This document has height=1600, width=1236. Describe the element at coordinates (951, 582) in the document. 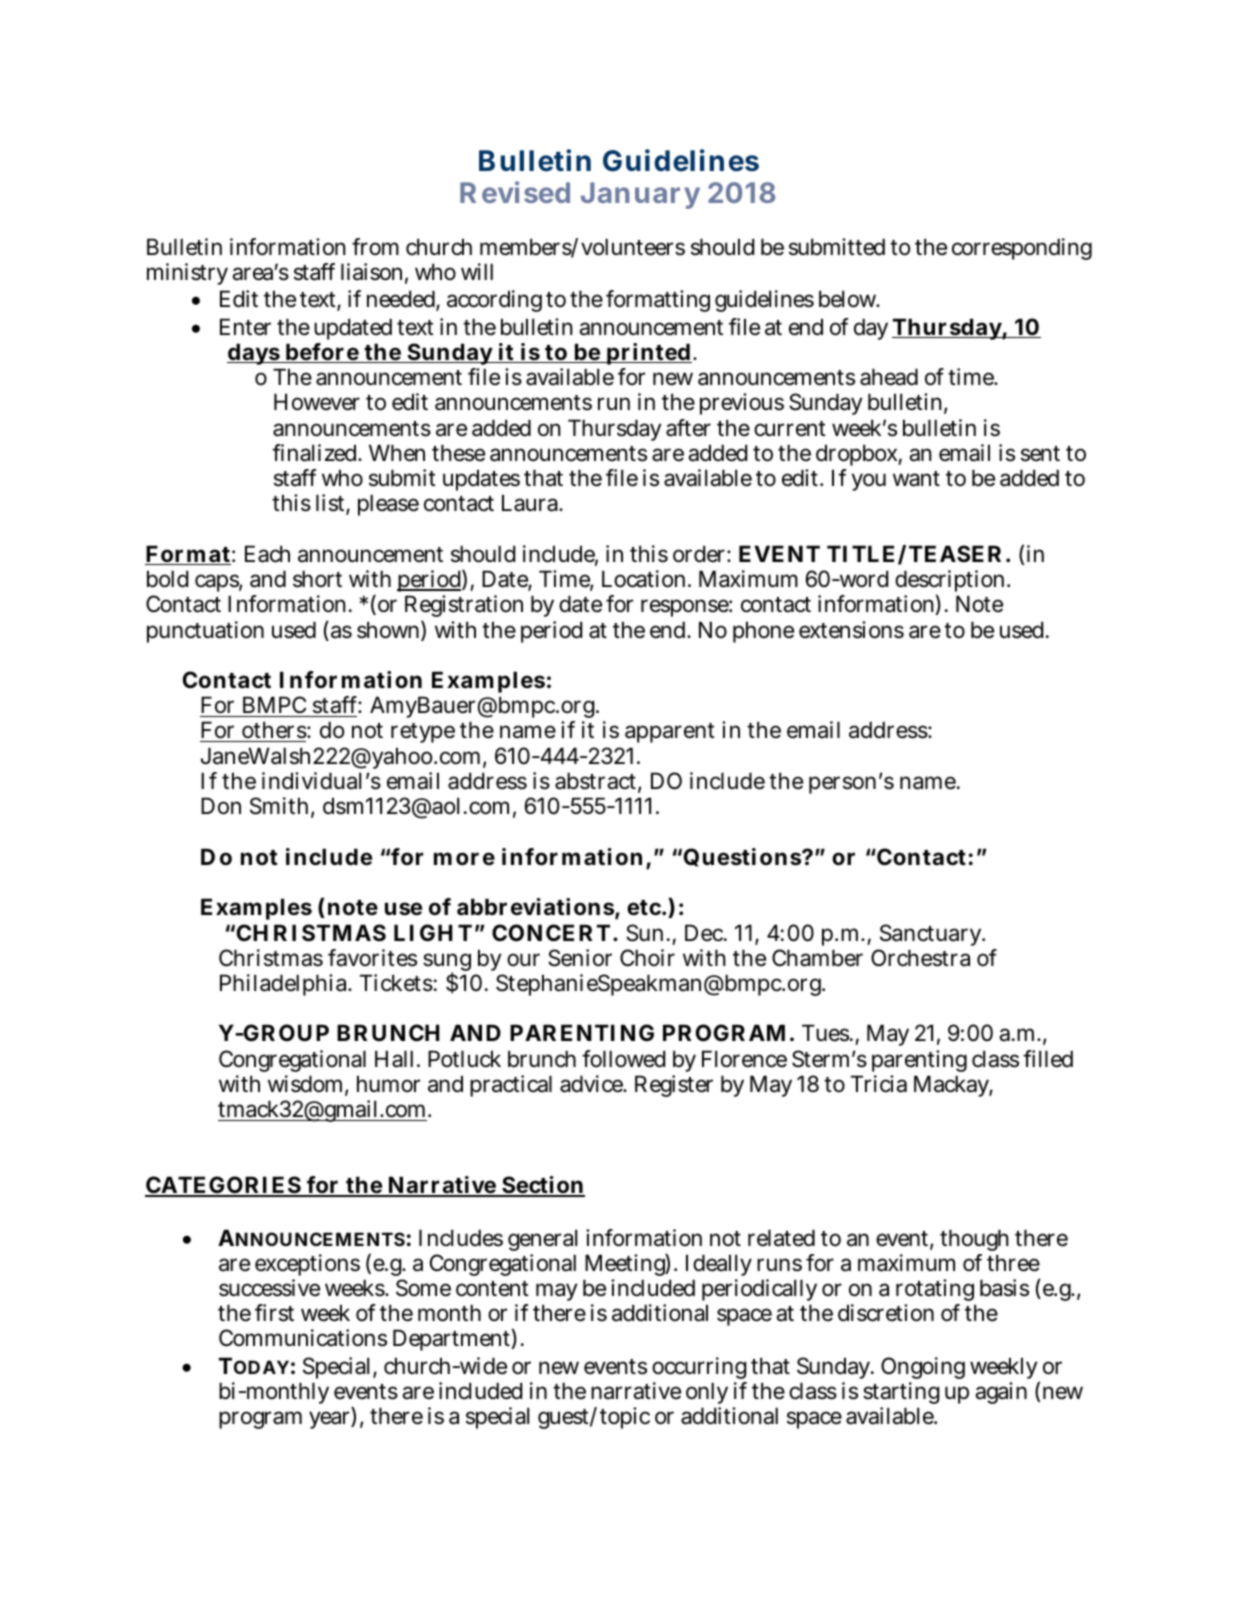

I see `description` at that location.
